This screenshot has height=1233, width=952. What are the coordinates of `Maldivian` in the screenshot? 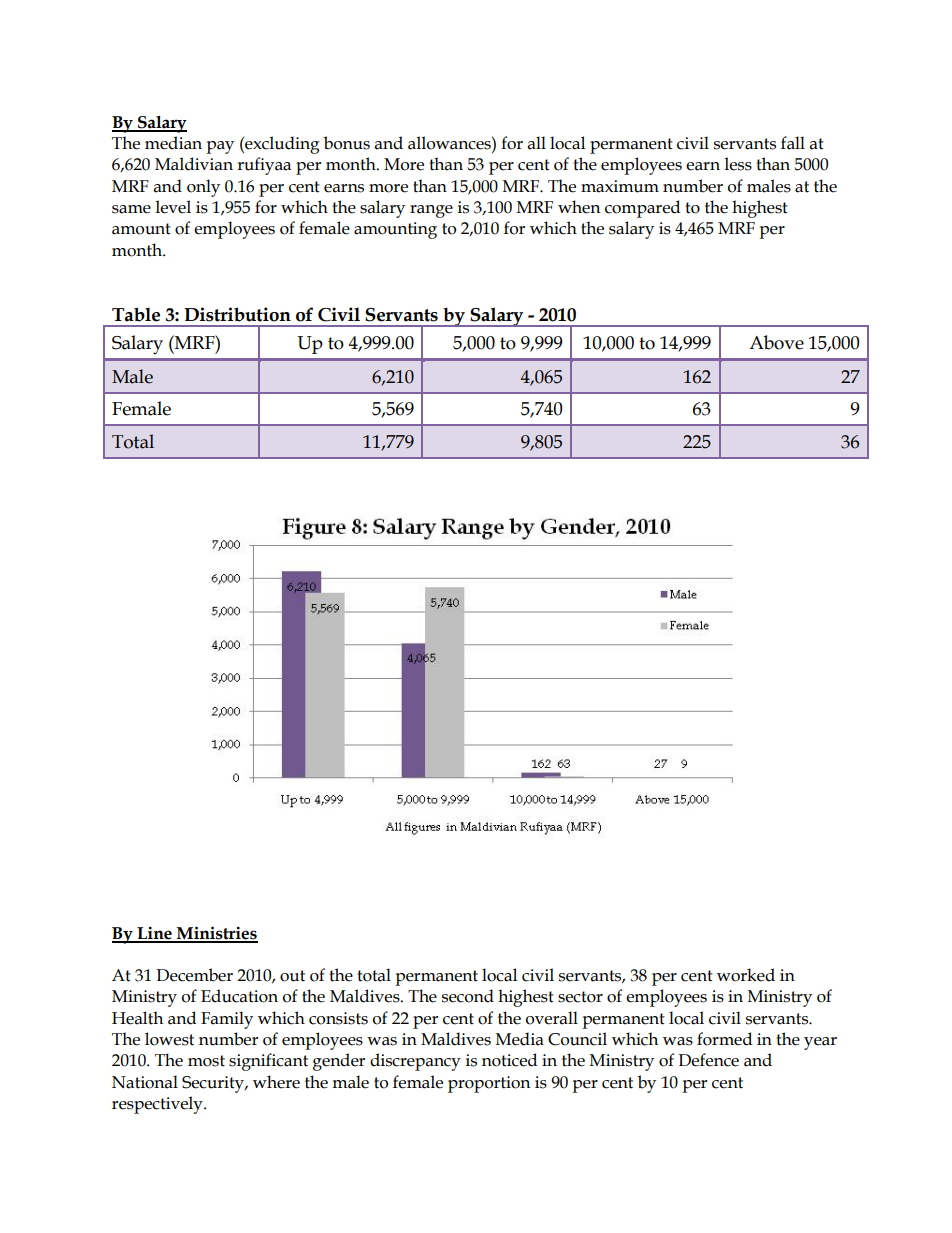 It's located at (194, 164).
